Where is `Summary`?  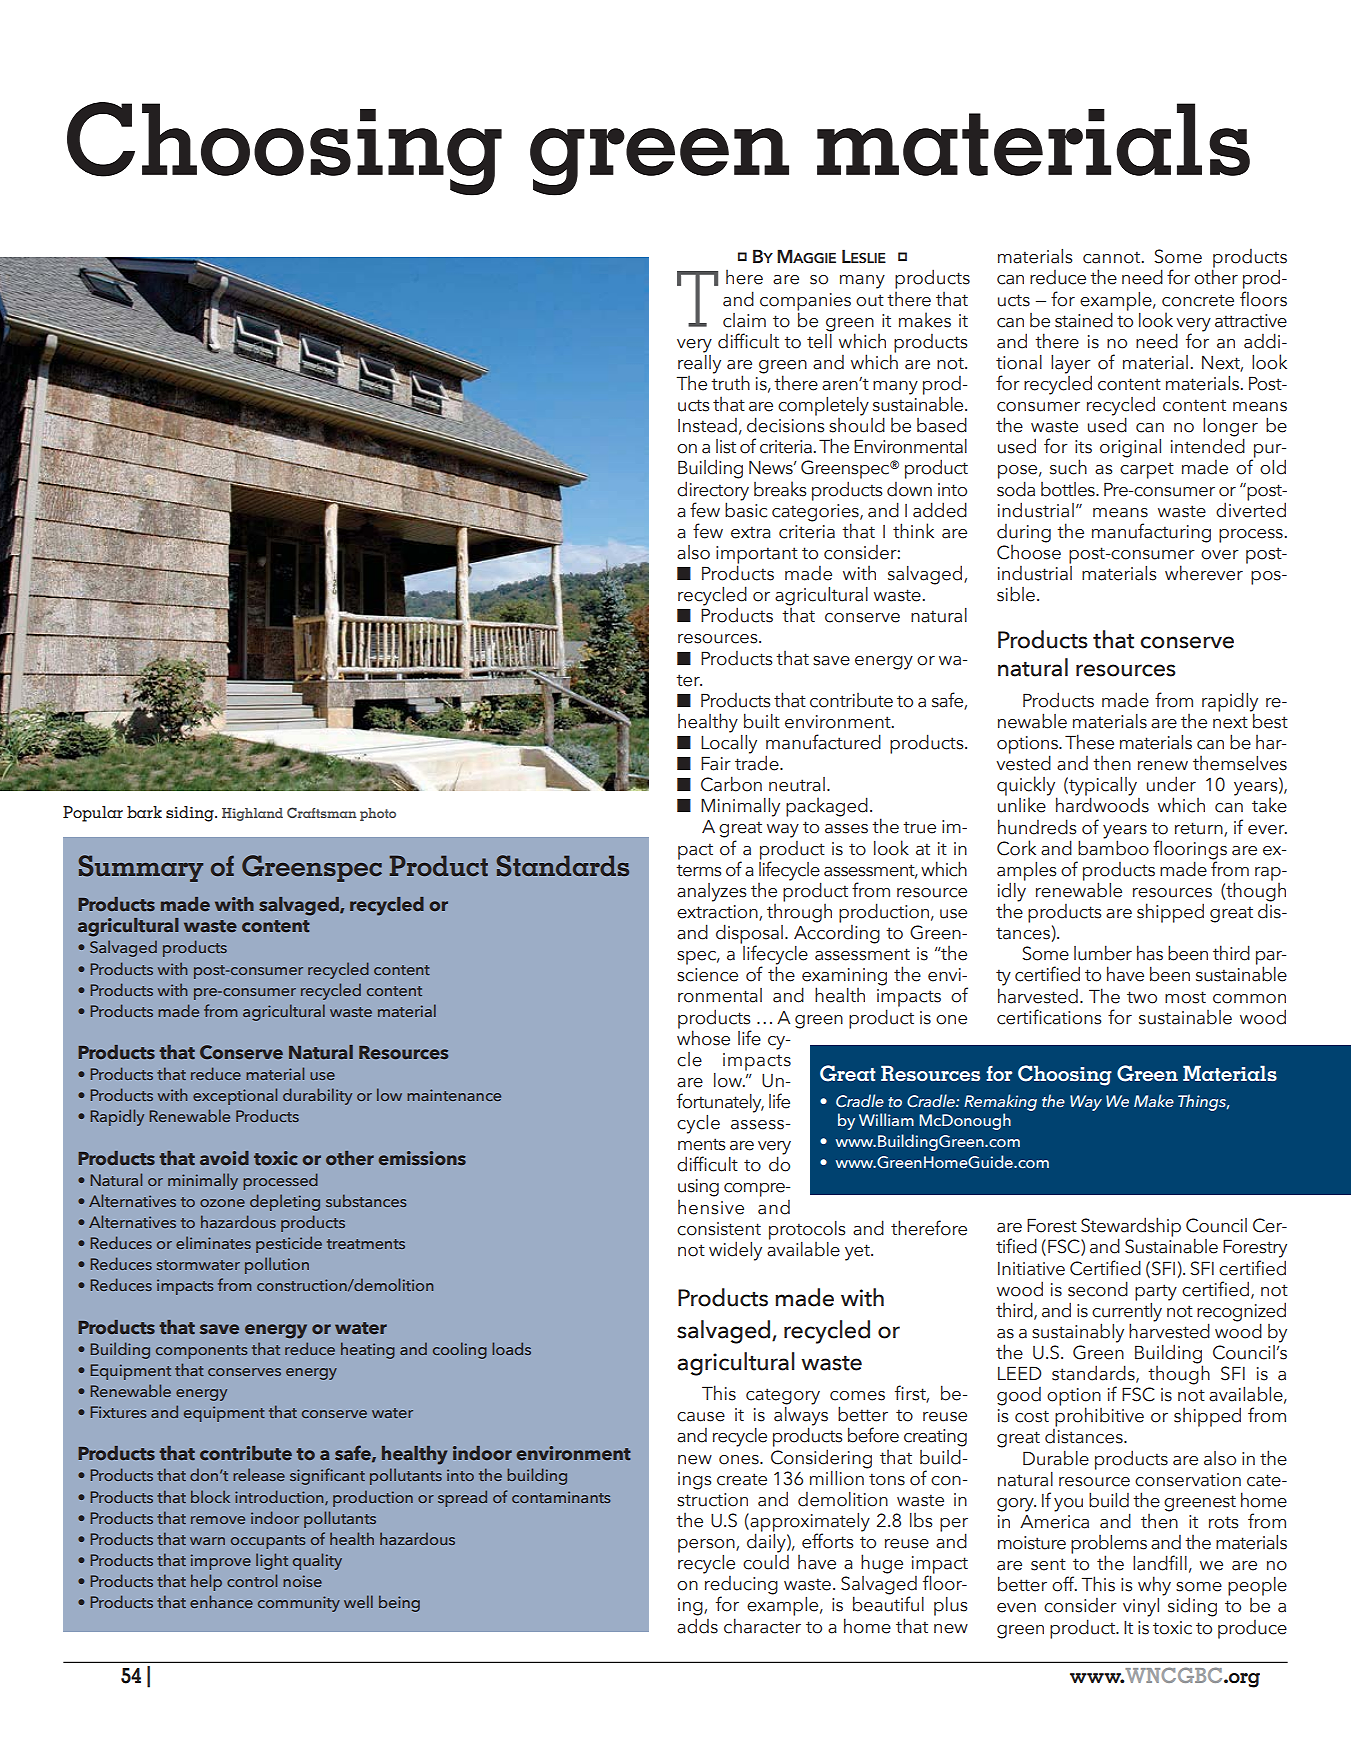
Summary is located at coordinates (141, 868).
